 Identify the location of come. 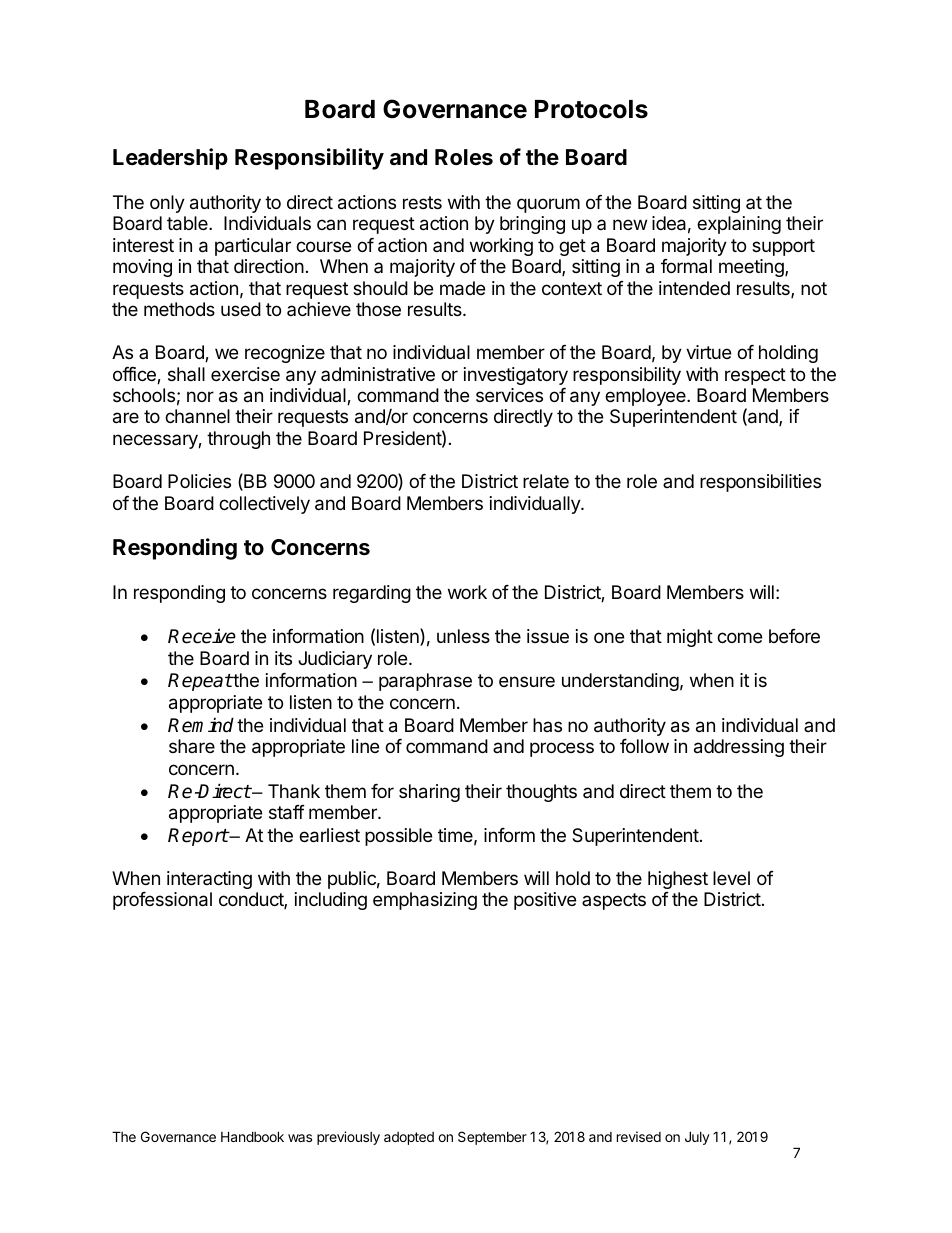
(739, 637).
